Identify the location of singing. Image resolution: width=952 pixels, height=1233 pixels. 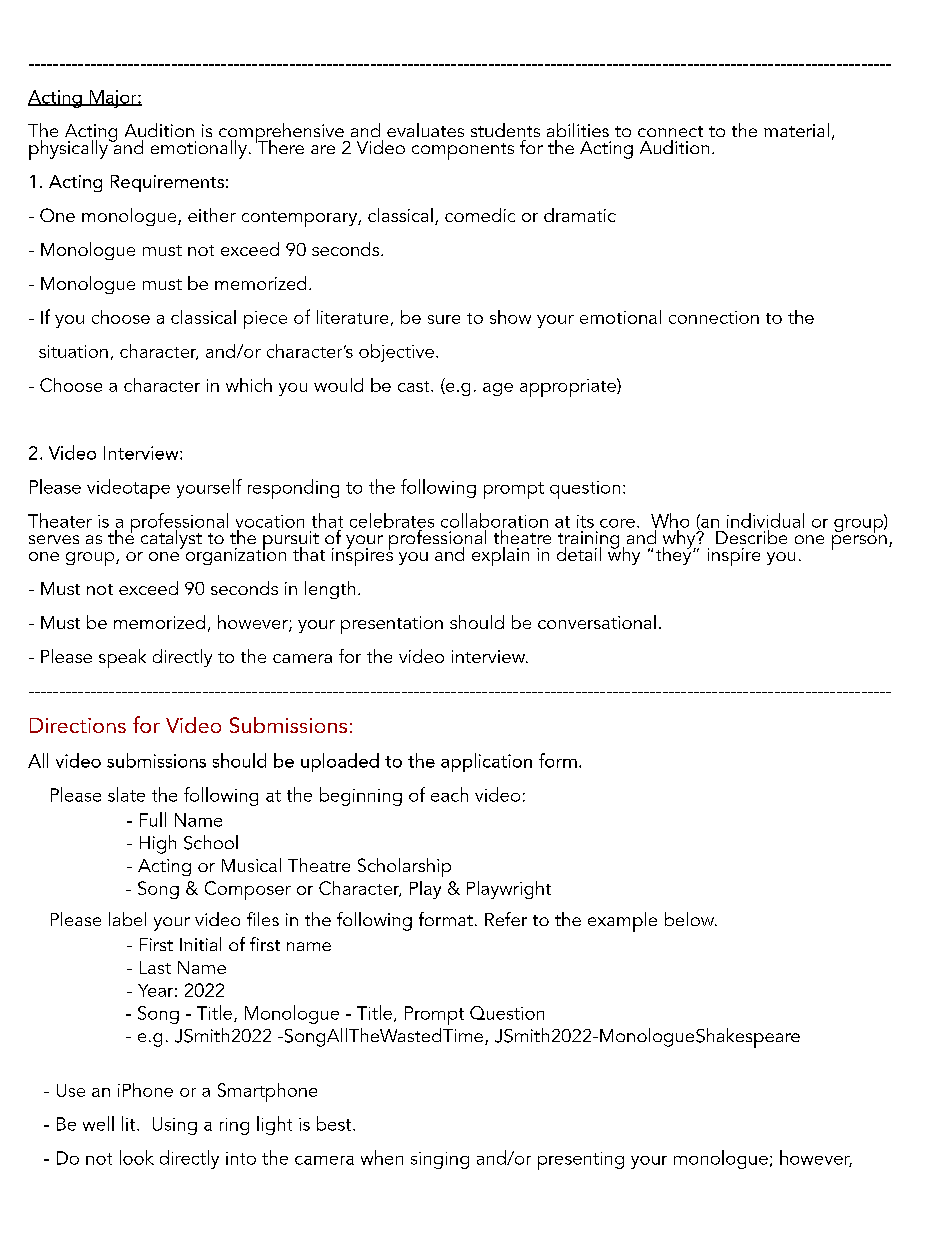
(440, 1160).
